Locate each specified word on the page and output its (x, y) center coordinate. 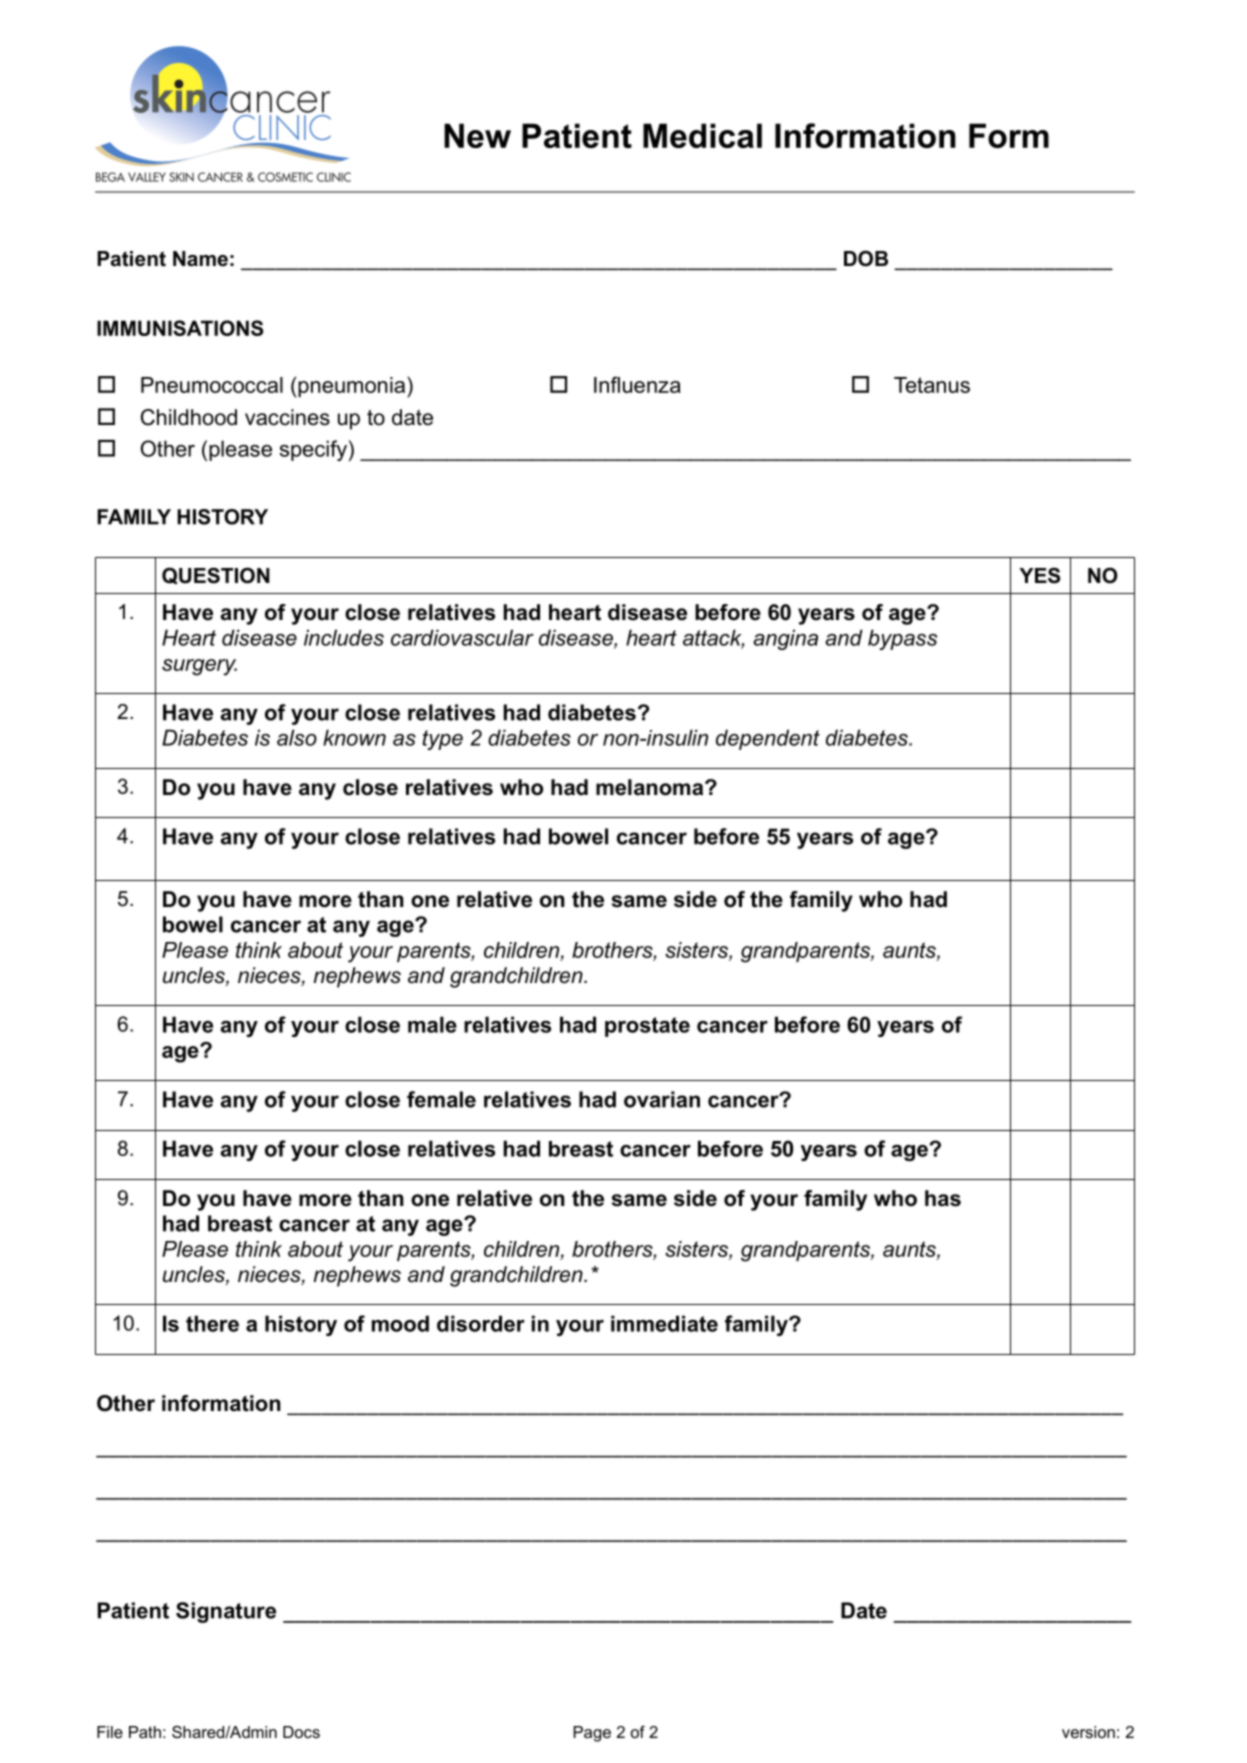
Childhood (189, 417)
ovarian (662, 1099)
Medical (702, 135)
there (212, 1323)
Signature (226, 1612)
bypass (902, 639)
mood (400, 1323)
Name (200, 259)
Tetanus (932, 385)
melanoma (651, 787)
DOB (866, 258)
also (297, 737)
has (943, 1198)
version (1088, 1732)
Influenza (637, 384)
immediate (664, 1323)
